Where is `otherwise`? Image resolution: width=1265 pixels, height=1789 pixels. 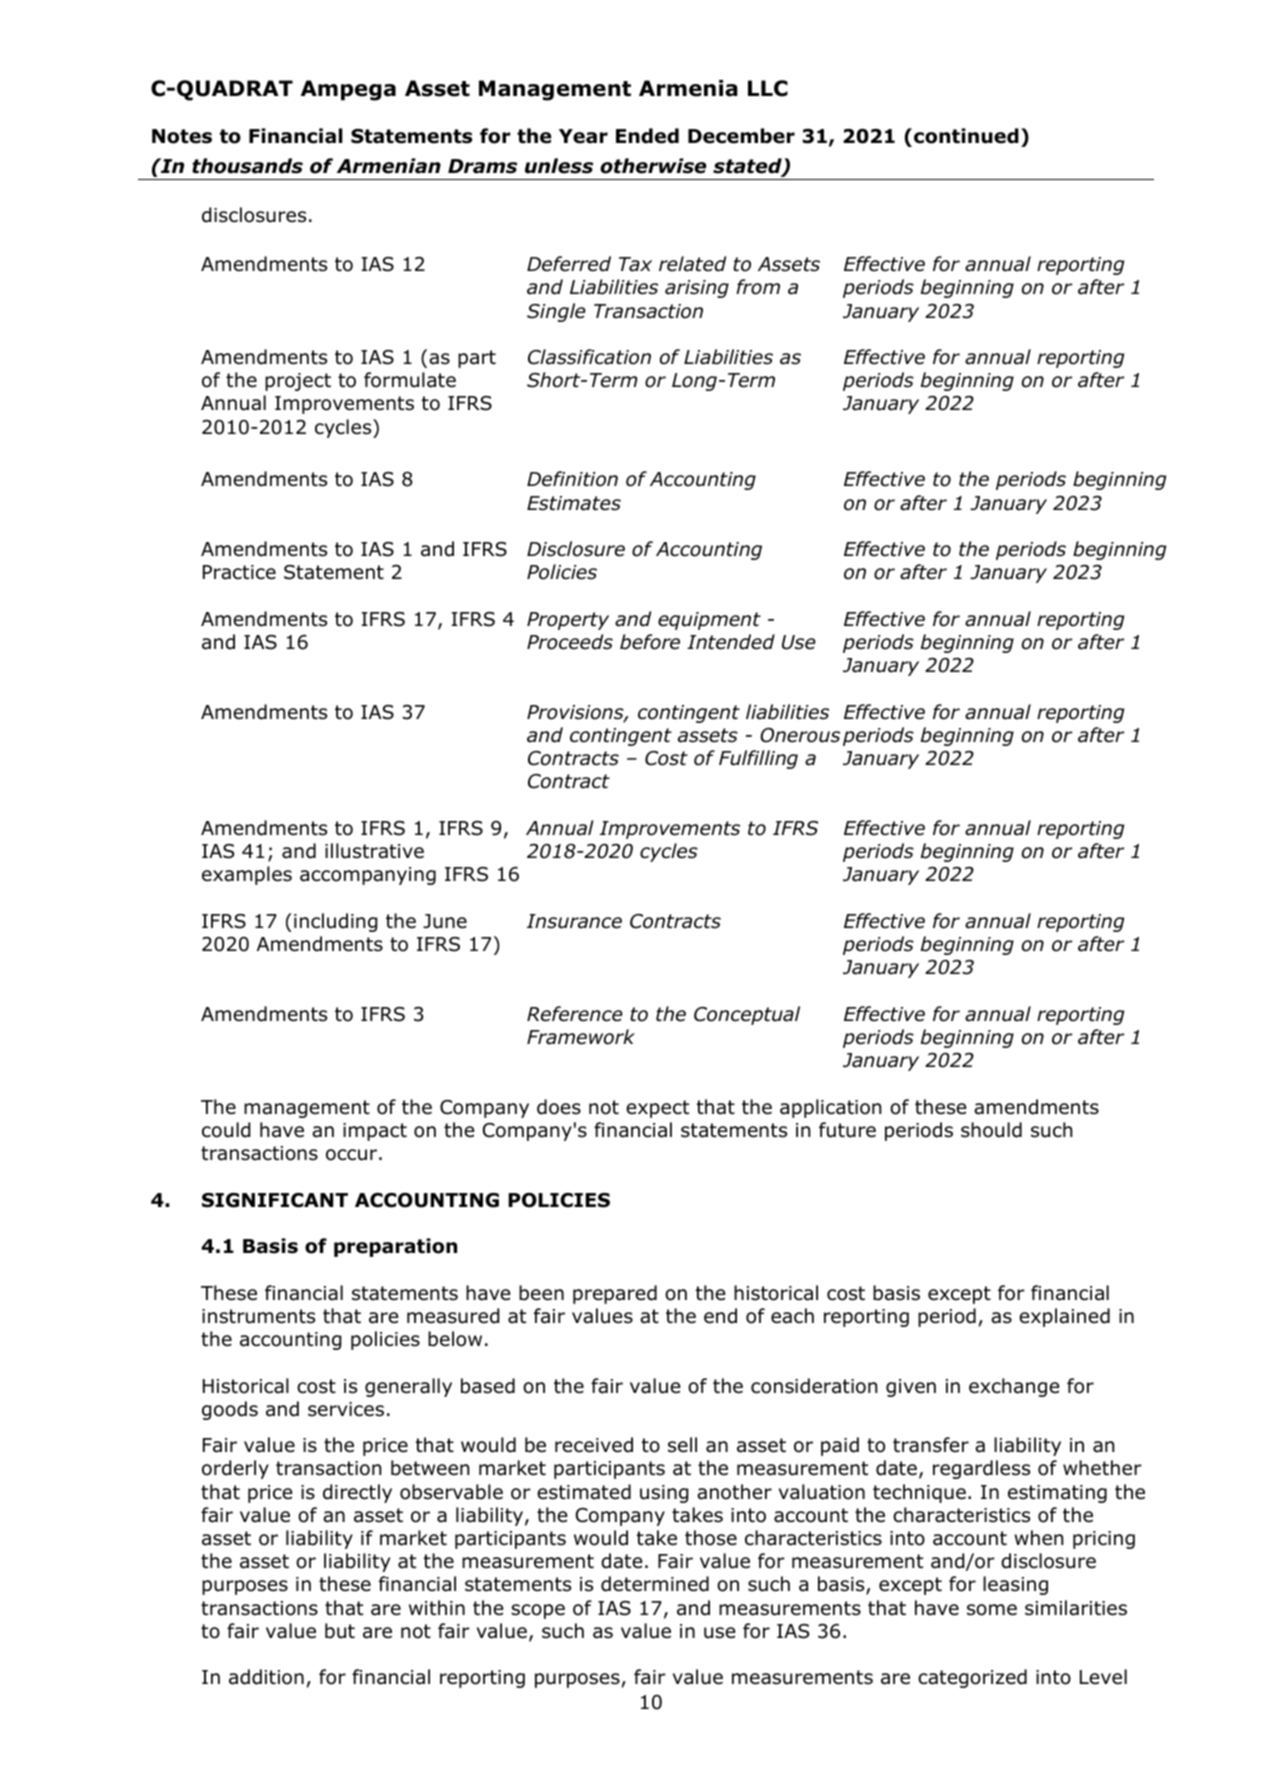 otherwise is located at coordinates (653, 166).
